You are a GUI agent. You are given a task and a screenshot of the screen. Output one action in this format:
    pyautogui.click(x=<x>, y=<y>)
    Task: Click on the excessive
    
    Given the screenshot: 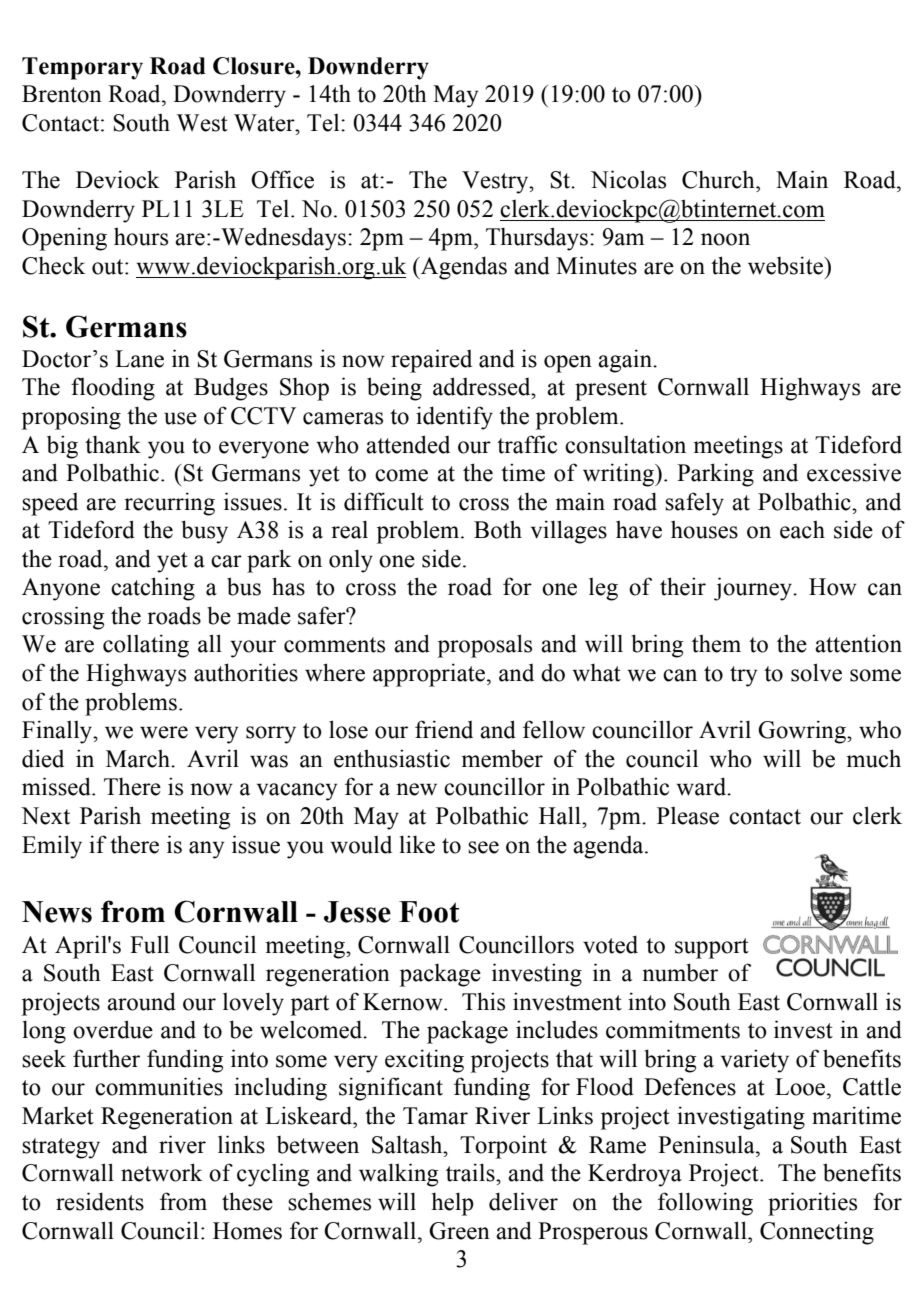 What is the action you would take?
    pyautogui.click(x=854, y=472)
